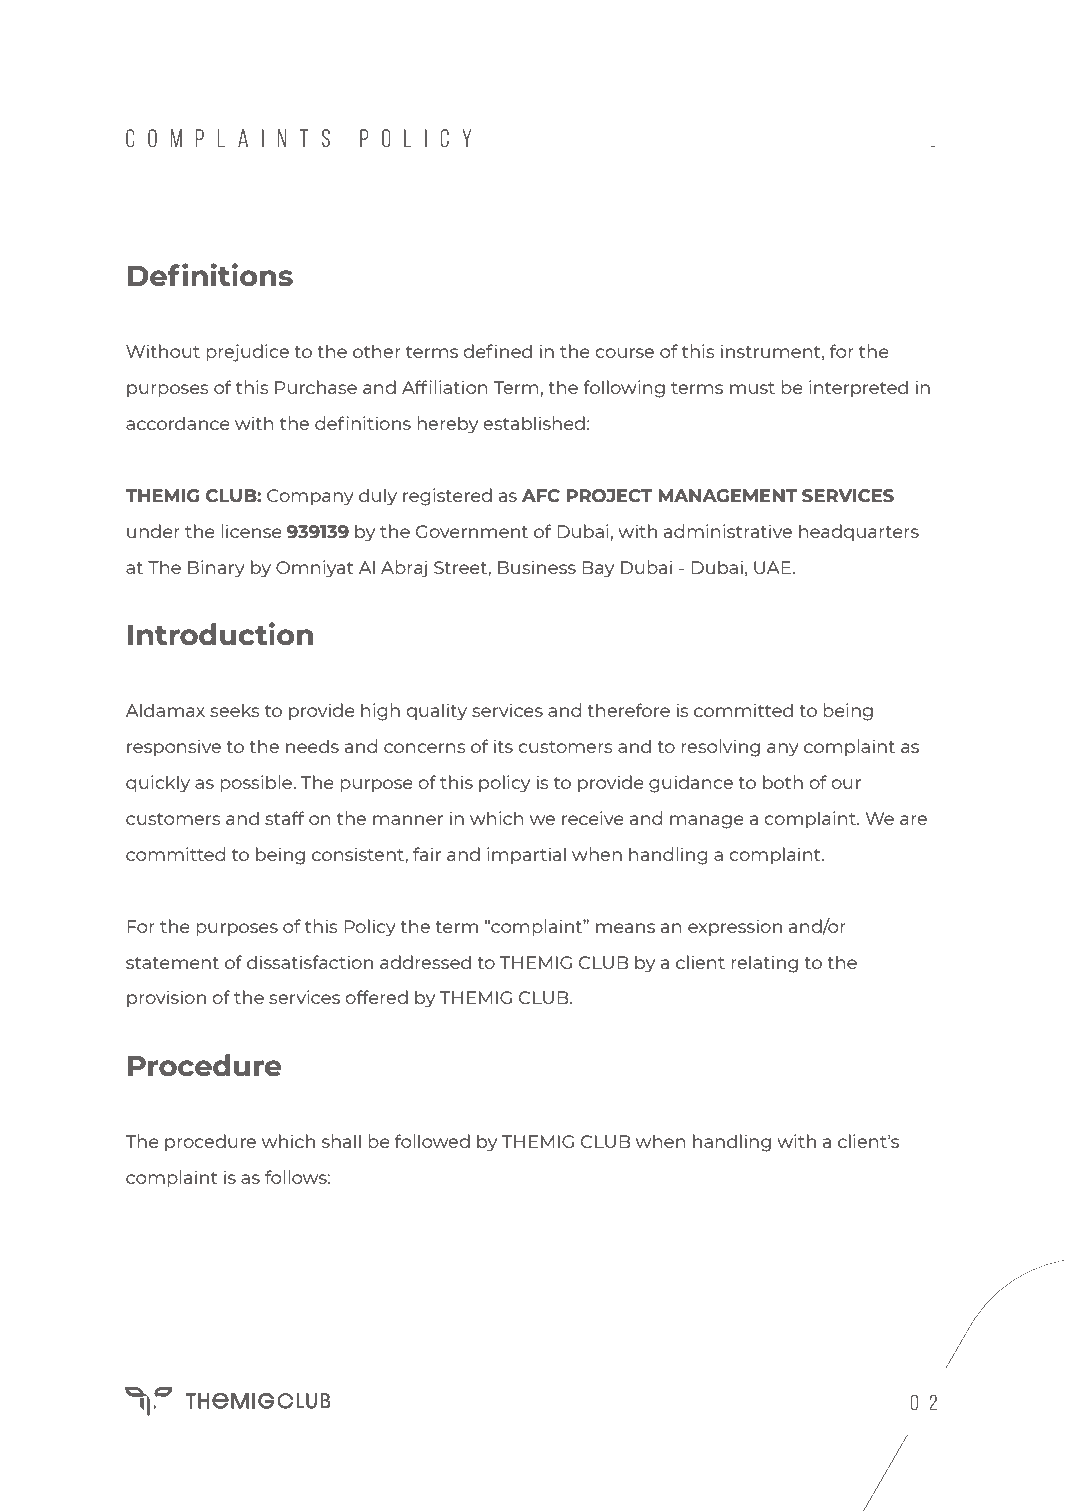 This screenshot has height=1511, width=1068. I want to click on staff, so click(285, 818).
